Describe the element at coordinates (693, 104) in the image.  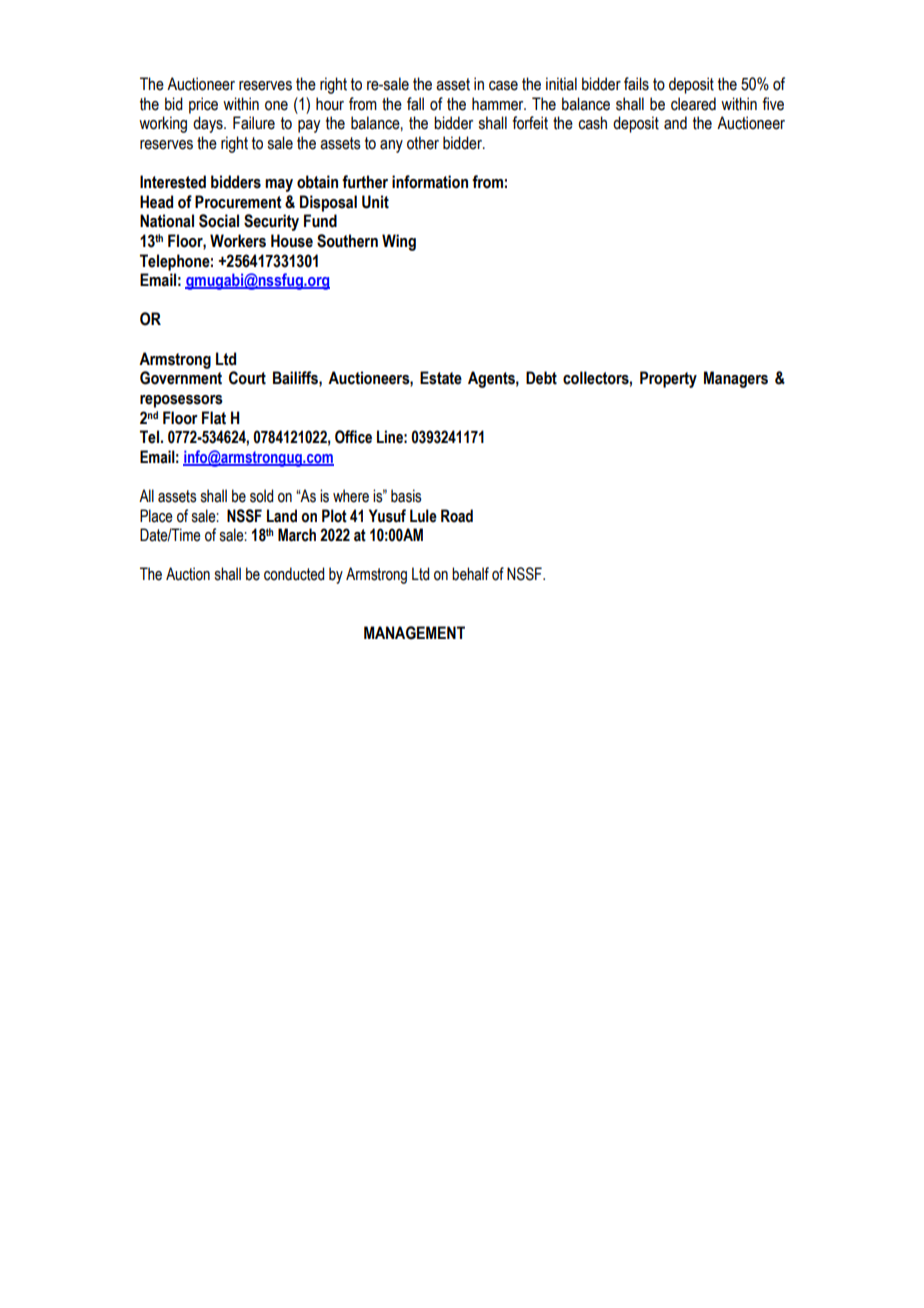
I see `cleared` at that location.
